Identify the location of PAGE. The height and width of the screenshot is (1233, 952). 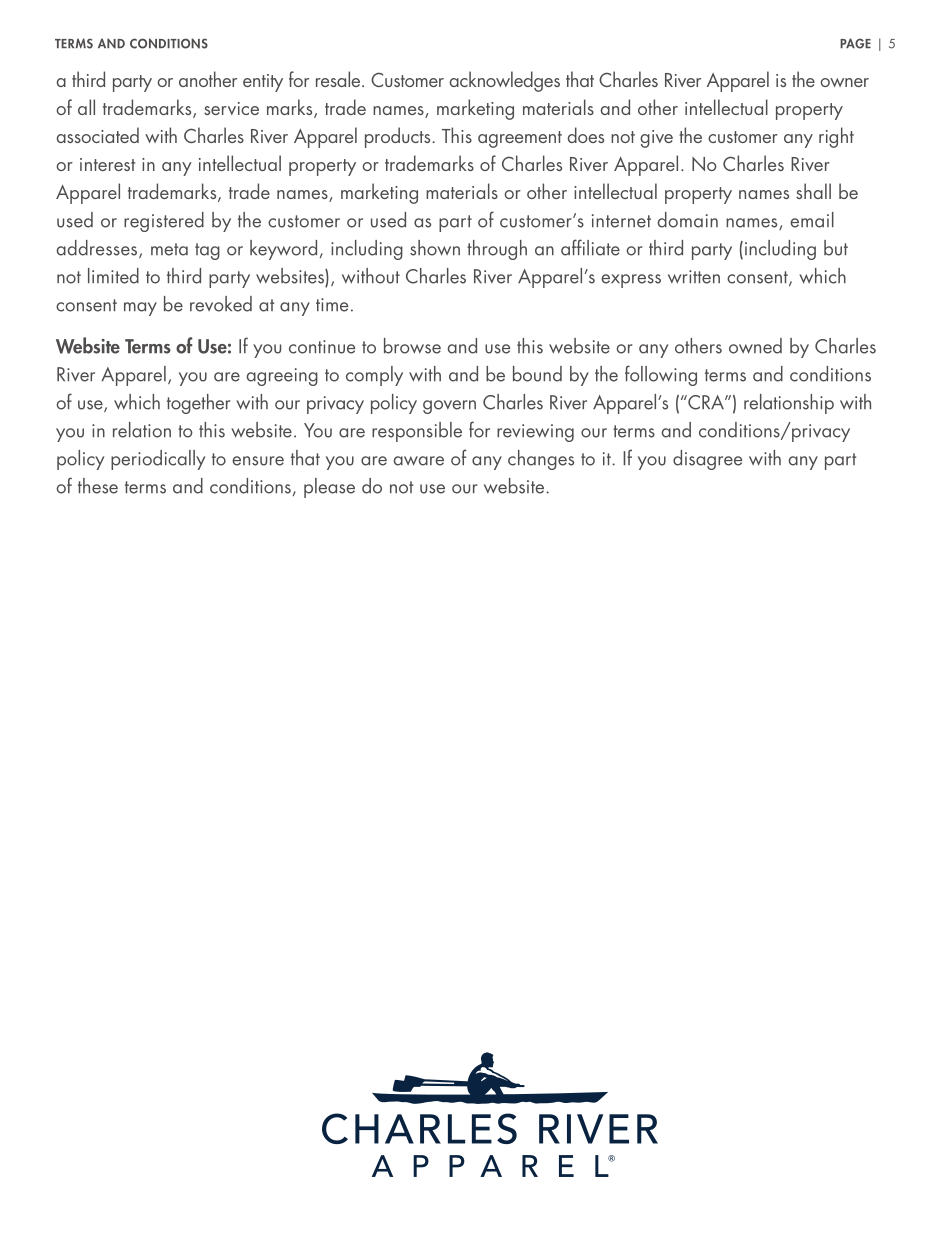
(855, 43).
